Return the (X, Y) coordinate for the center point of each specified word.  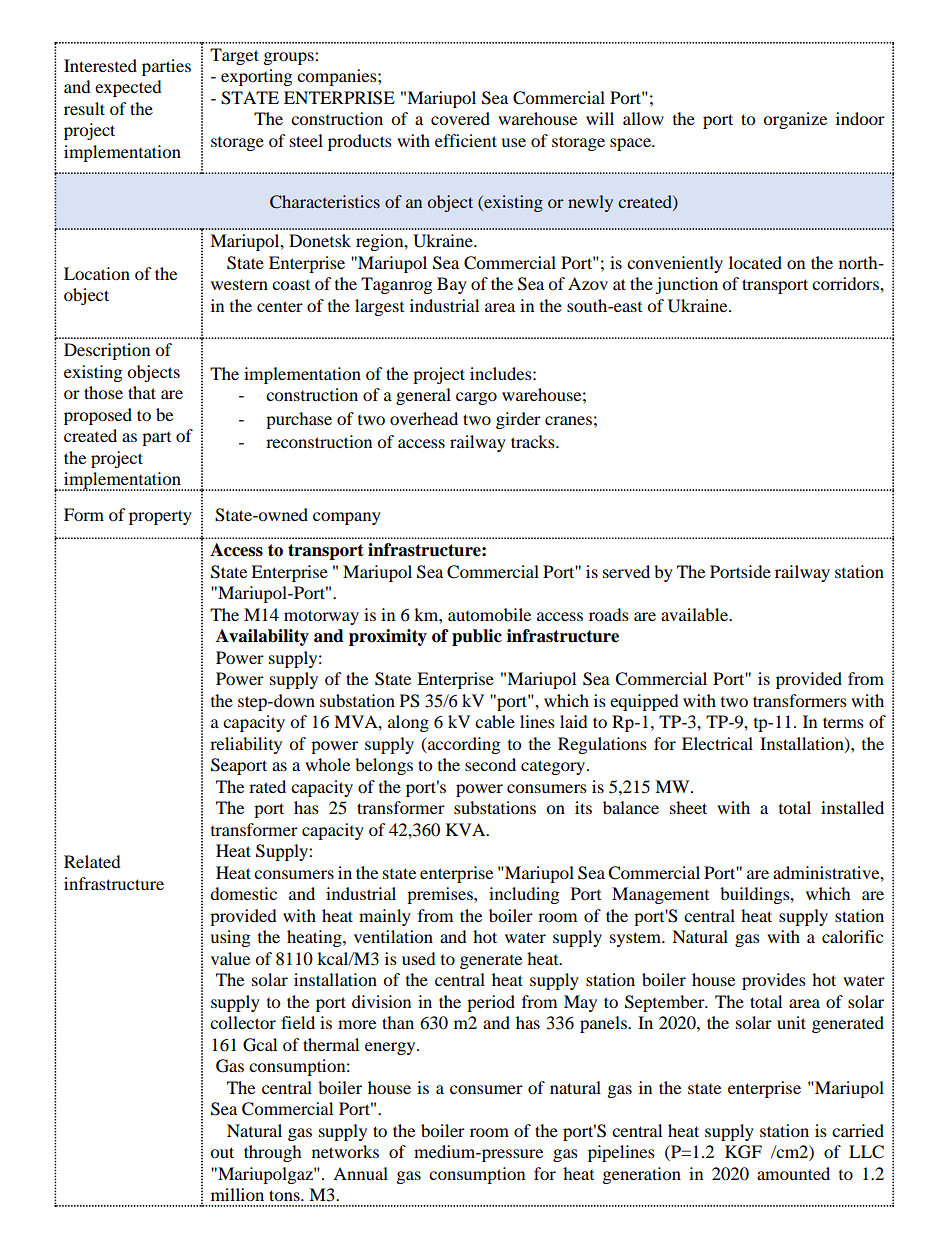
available (696, 614)
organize (795, 120)
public (477, 637)
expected (128, 88)
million (237, 1194)
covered (460, 118)
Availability (262, 637)
